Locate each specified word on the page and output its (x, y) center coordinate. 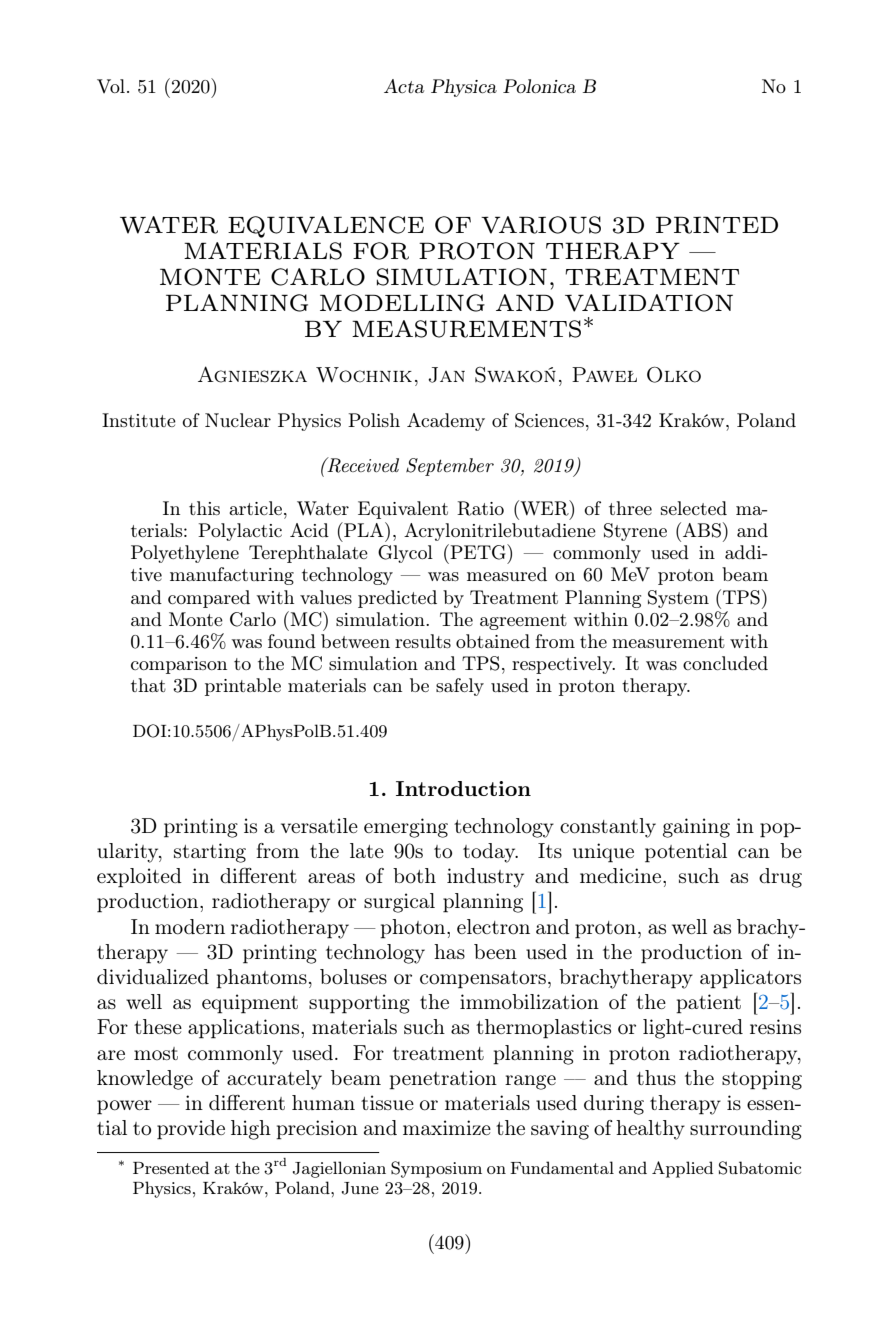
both (414, 876)
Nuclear (238, 420)
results (423, 641)
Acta (404, 86)
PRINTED (717, 225)
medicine (622, 875)
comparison (179, 665)
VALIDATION (649, 303)
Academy (446, 422)
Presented (171, 1167)
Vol (111, 86)
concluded (725, 663)
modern (190, 927)
